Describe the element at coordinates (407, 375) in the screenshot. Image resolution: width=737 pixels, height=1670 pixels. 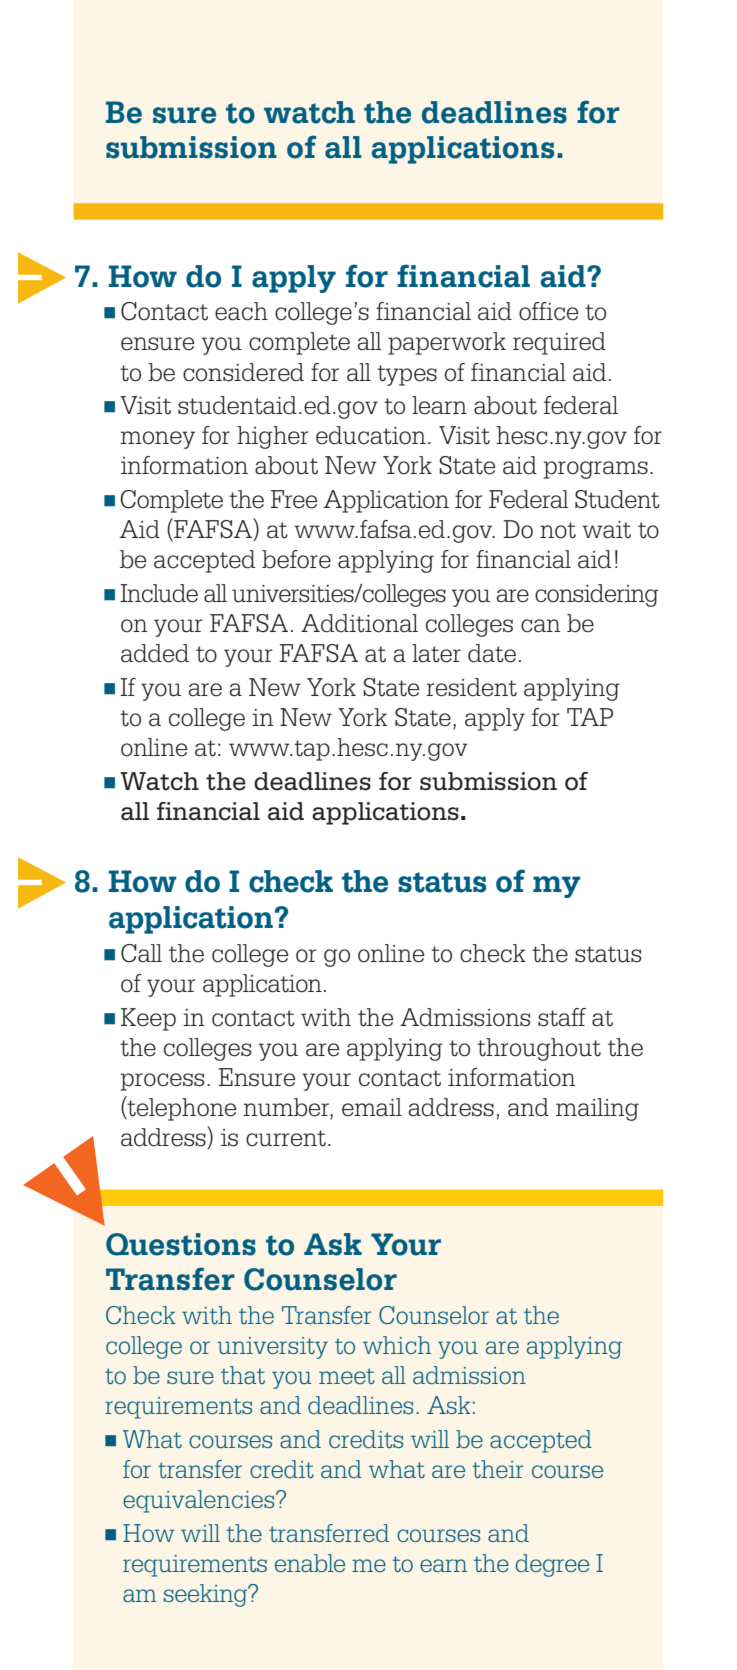
I see `types` at that location.
